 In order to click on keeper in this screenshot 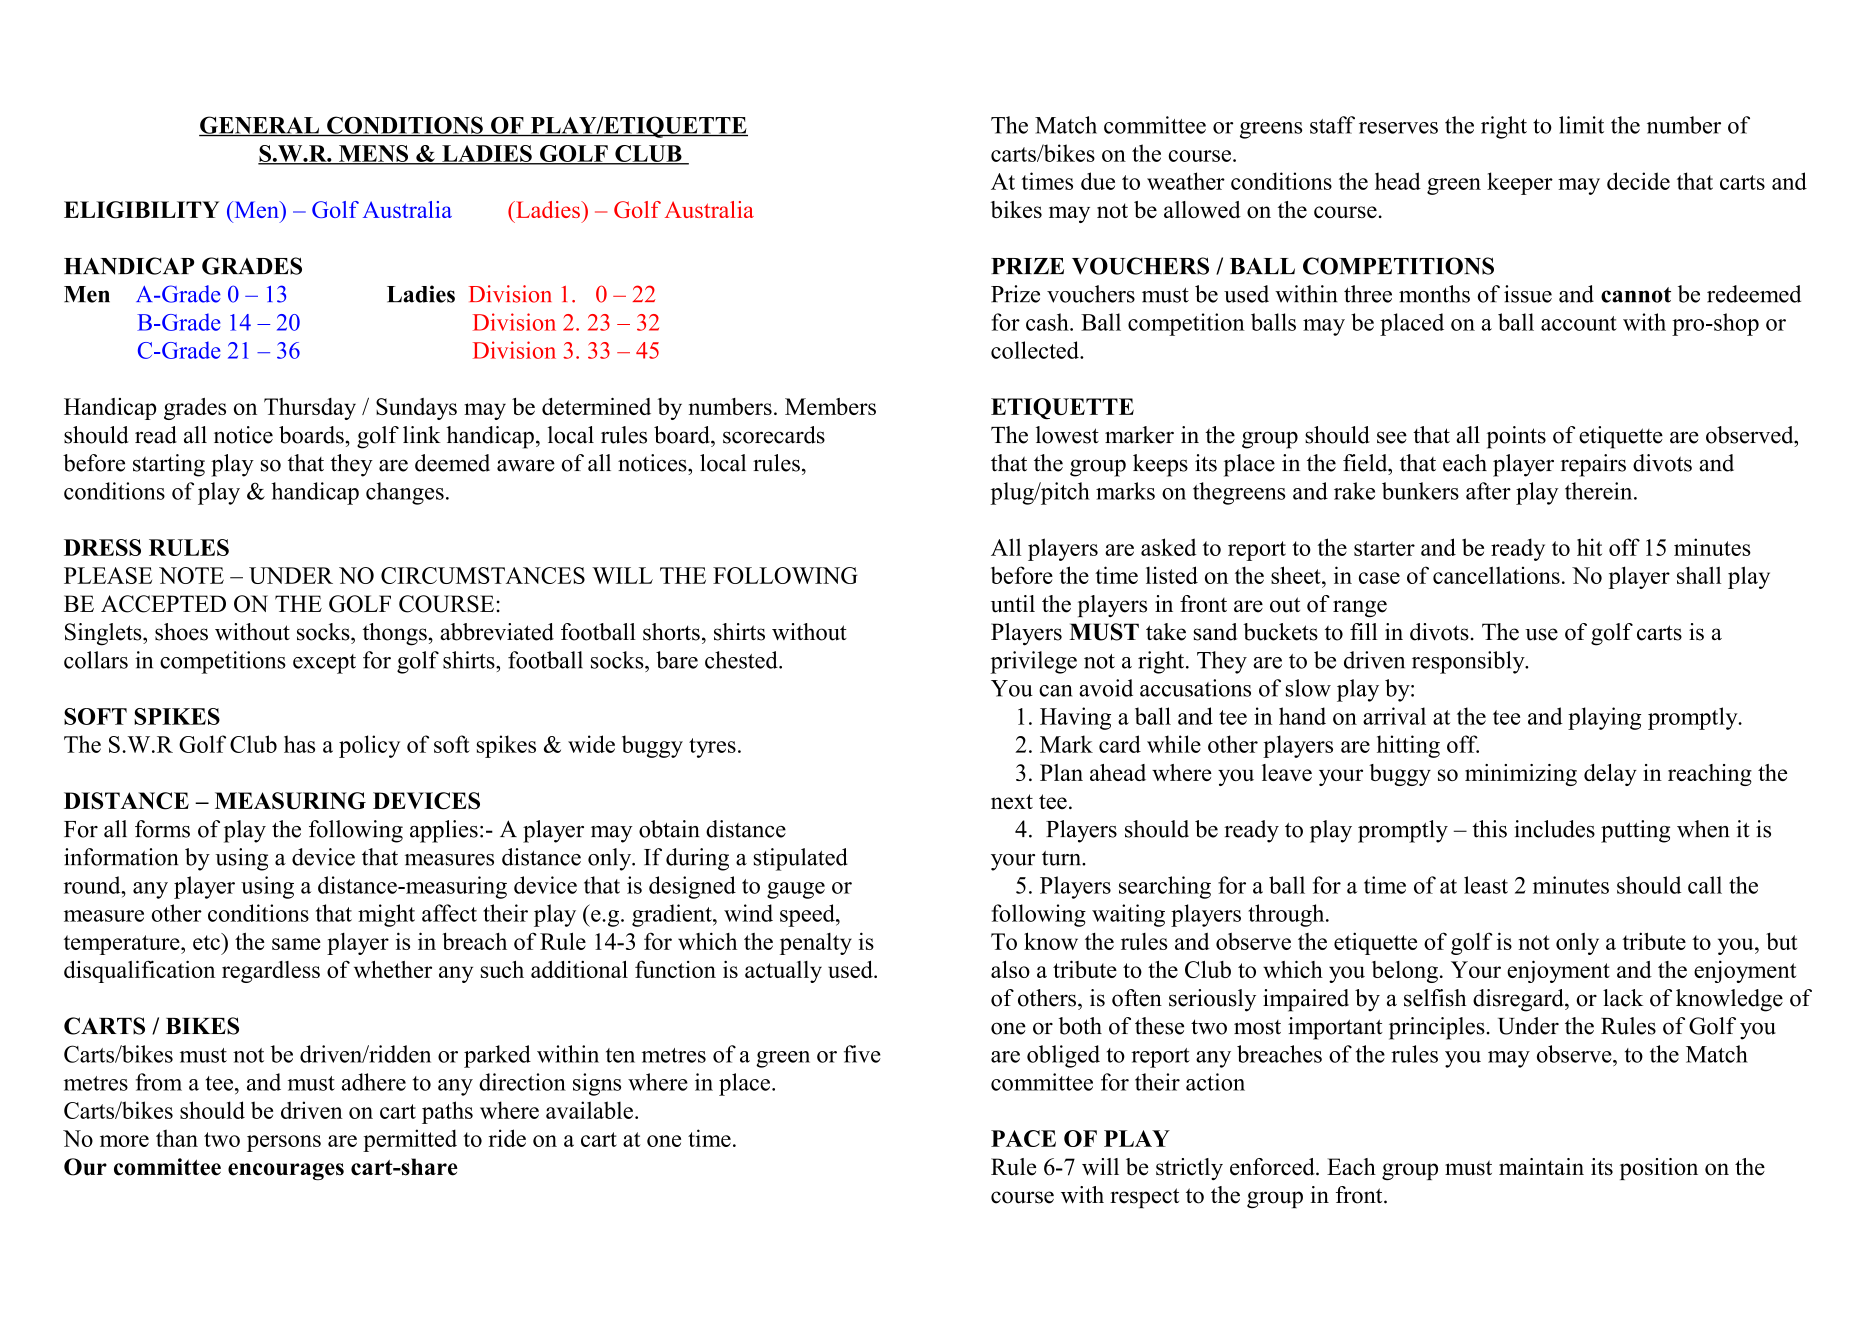, I will do `click(1520, 183)`.
